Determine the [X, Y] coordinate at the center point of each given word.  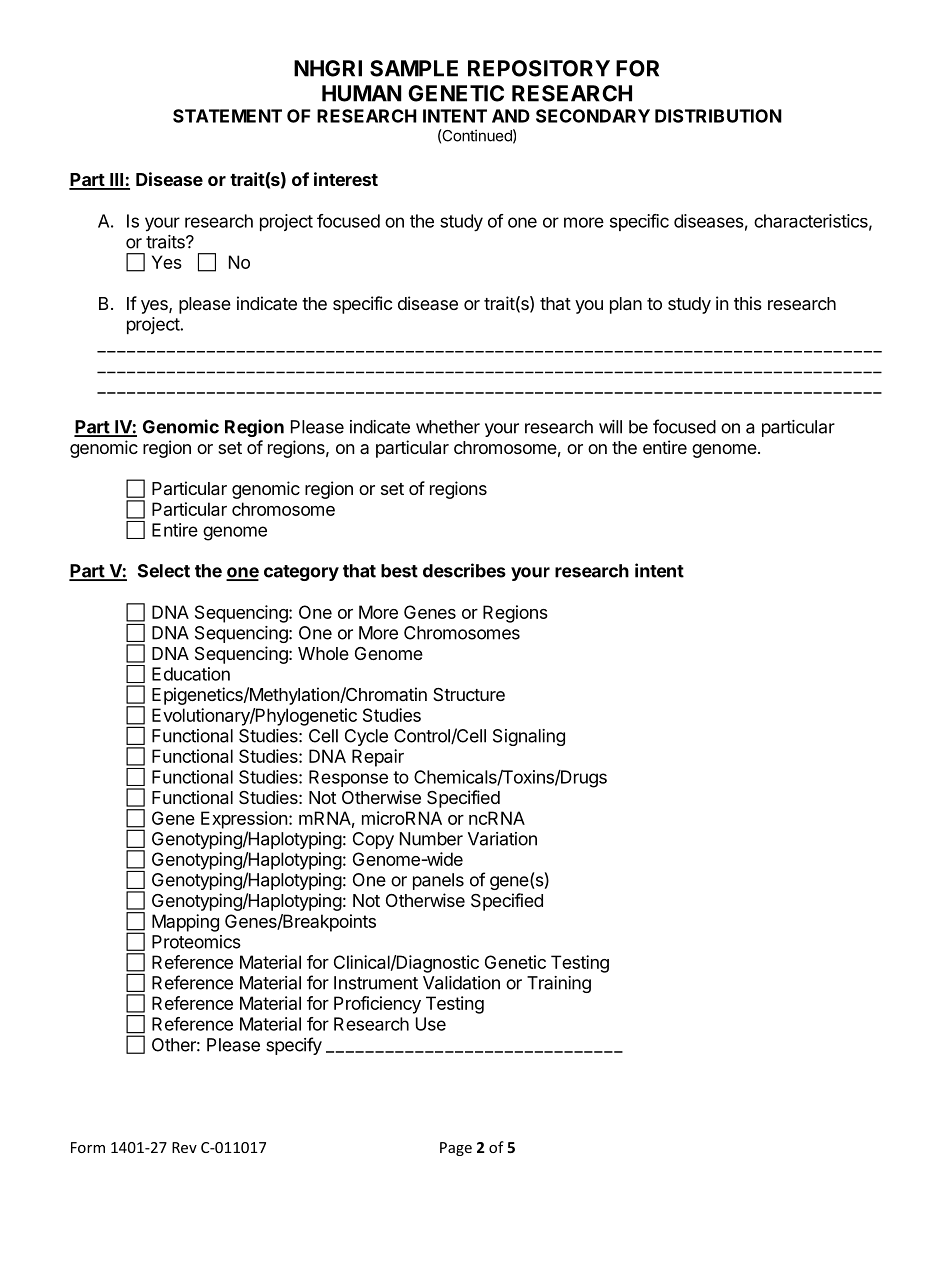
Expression [244, 820]
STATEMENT [227, 116]
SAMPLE [414, 68]
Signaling [529, 737]
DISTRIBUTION [718, 116]
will [610, 427]
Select [164, 571]
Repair [378, 758]
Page [456, 1149]
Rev [184, 1147]
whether [448, 427]
